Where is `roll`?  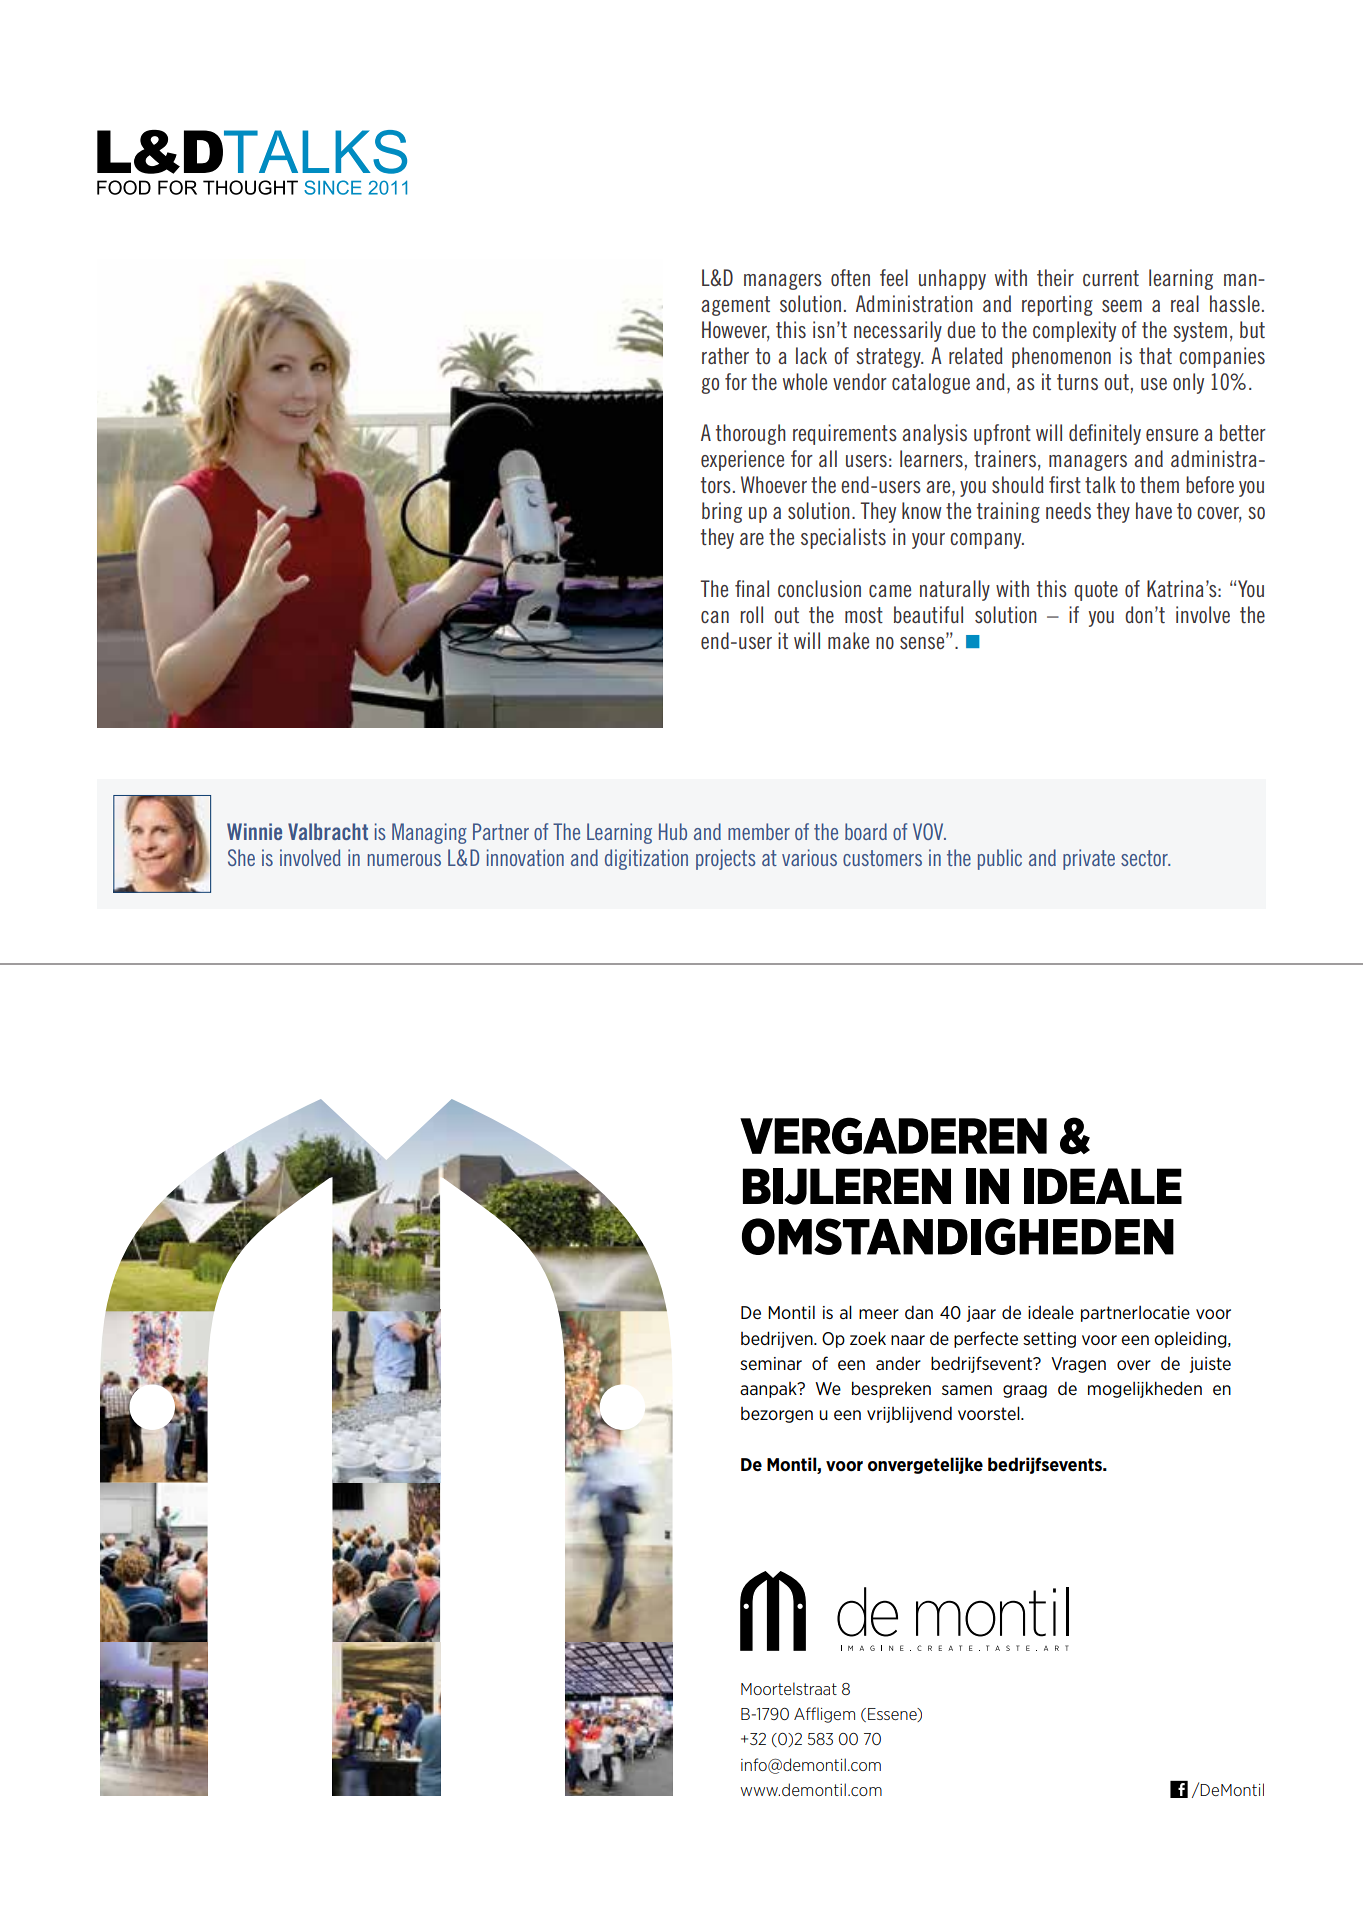
roll is located at coordinates (752, 614).
